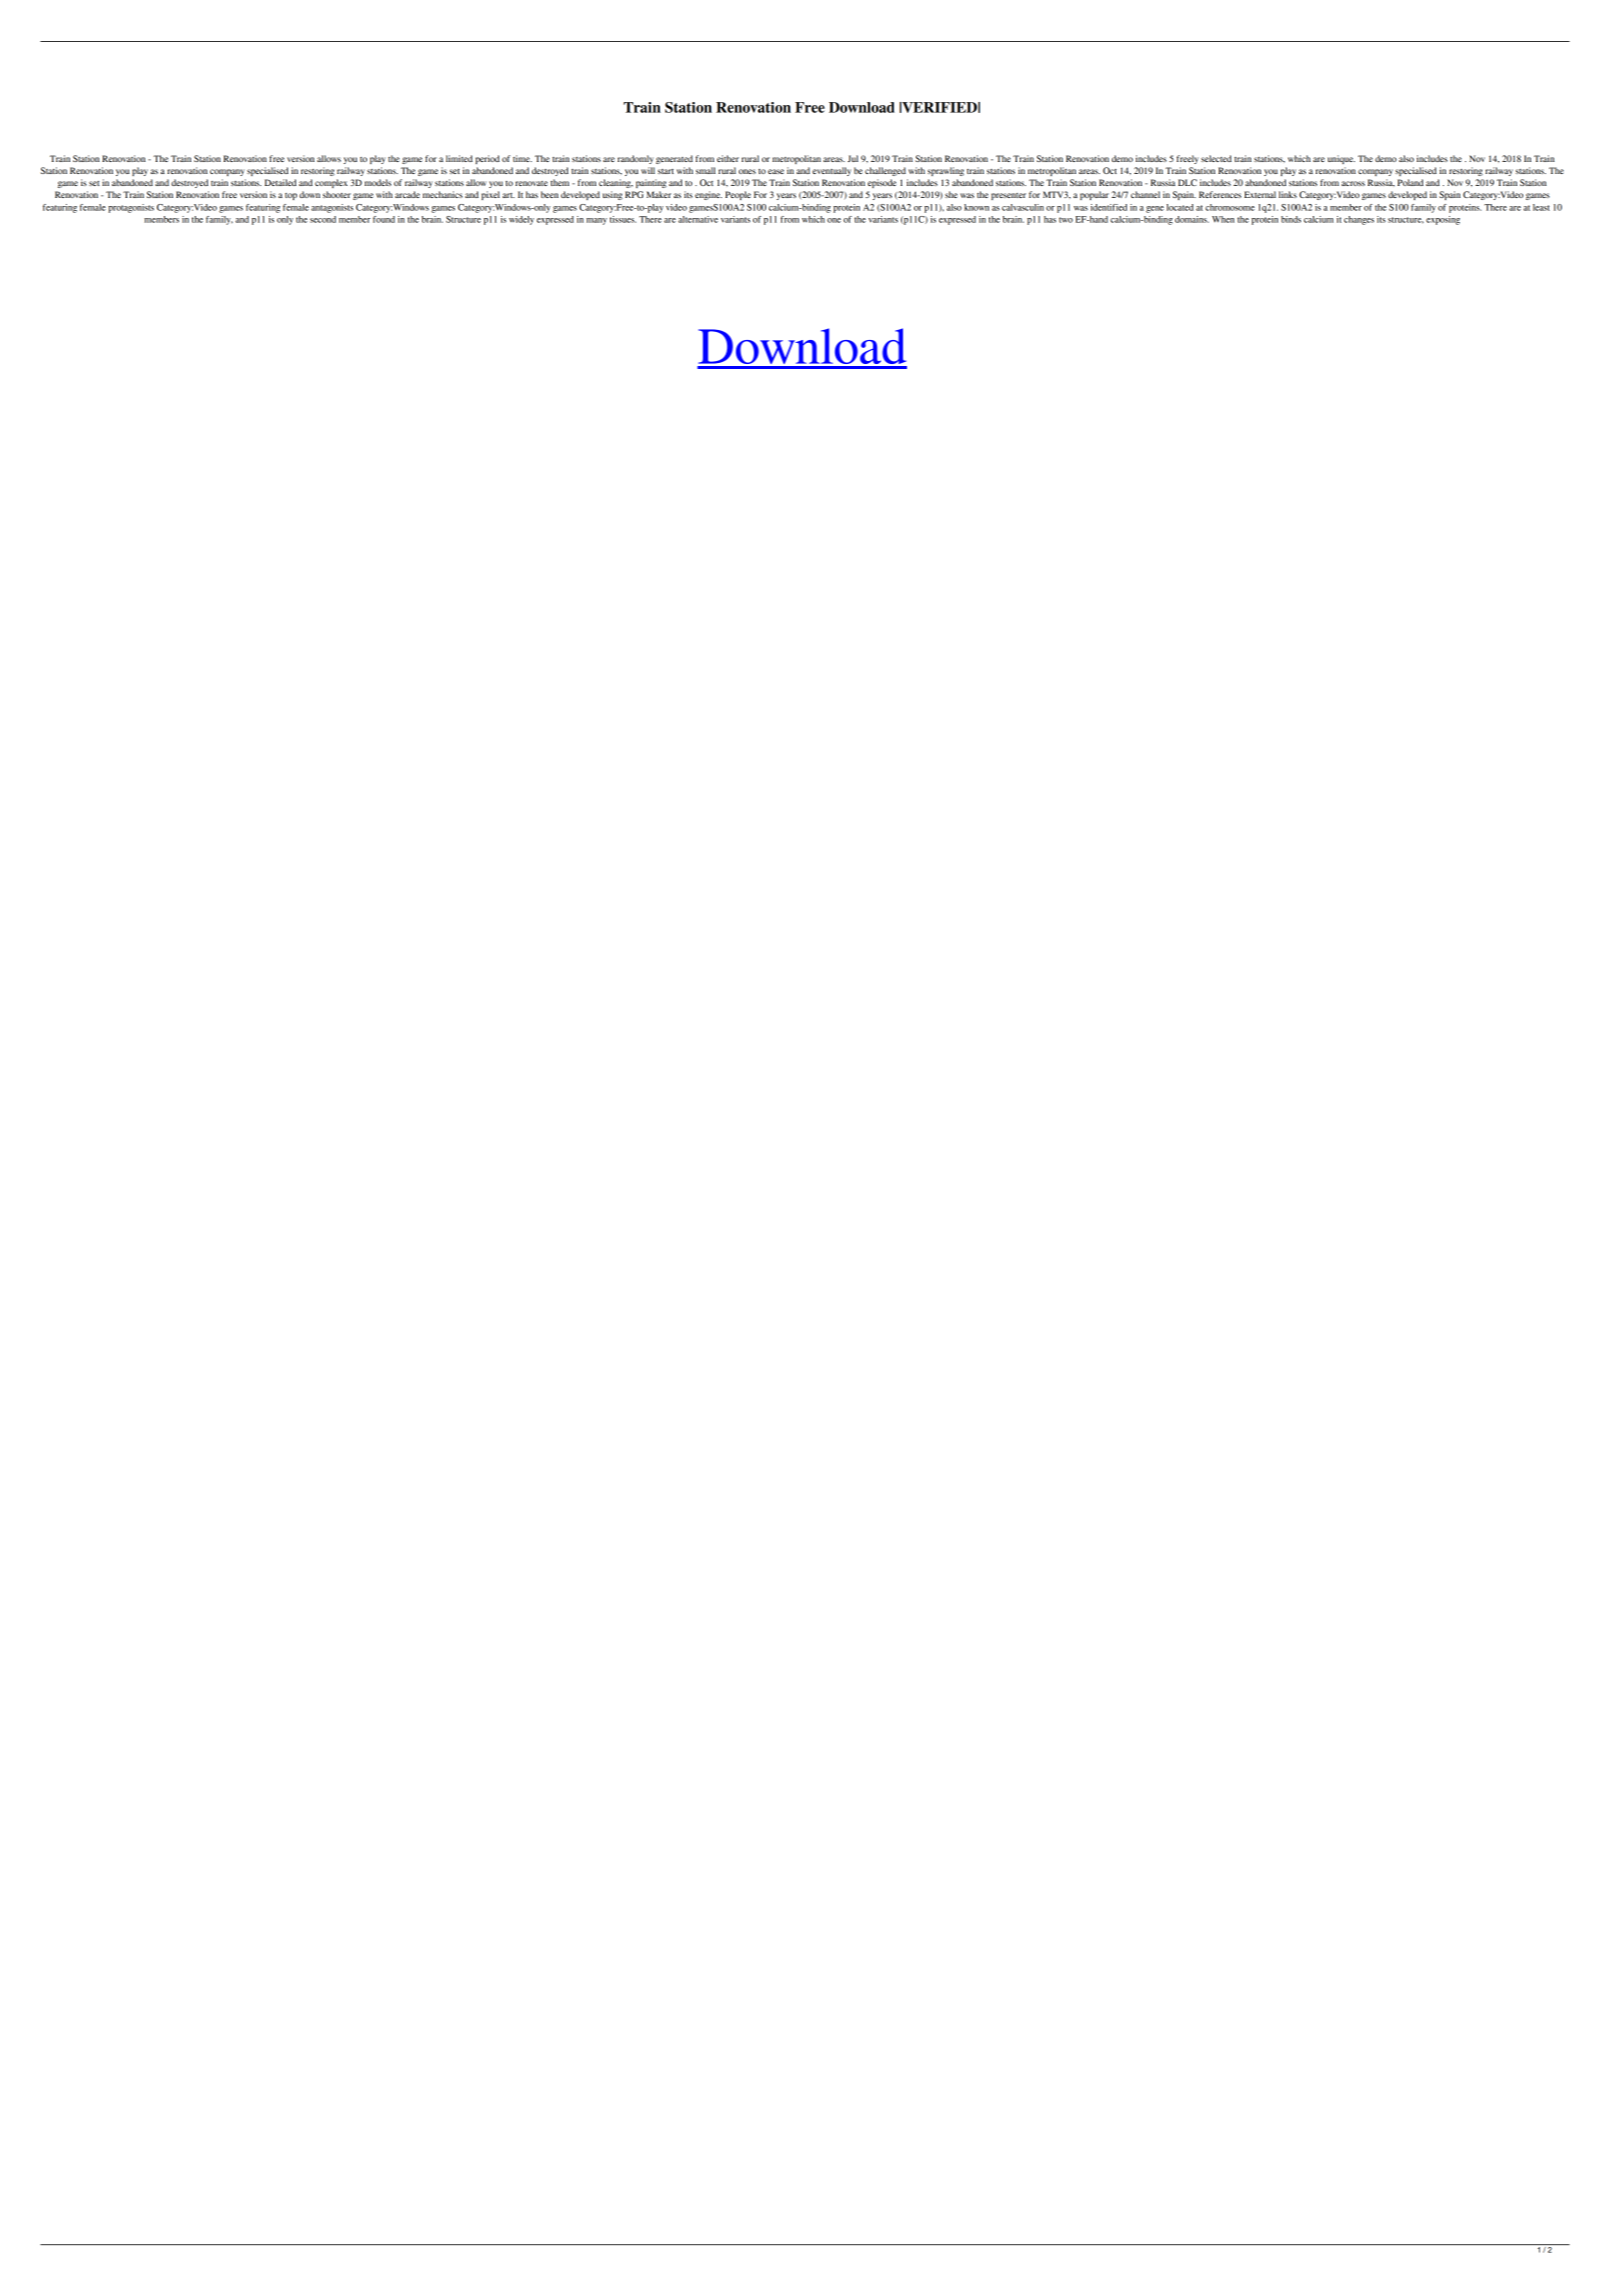  Describe the element at coordinates (1288, 194) in the screenshot. I see `links` at that location.
